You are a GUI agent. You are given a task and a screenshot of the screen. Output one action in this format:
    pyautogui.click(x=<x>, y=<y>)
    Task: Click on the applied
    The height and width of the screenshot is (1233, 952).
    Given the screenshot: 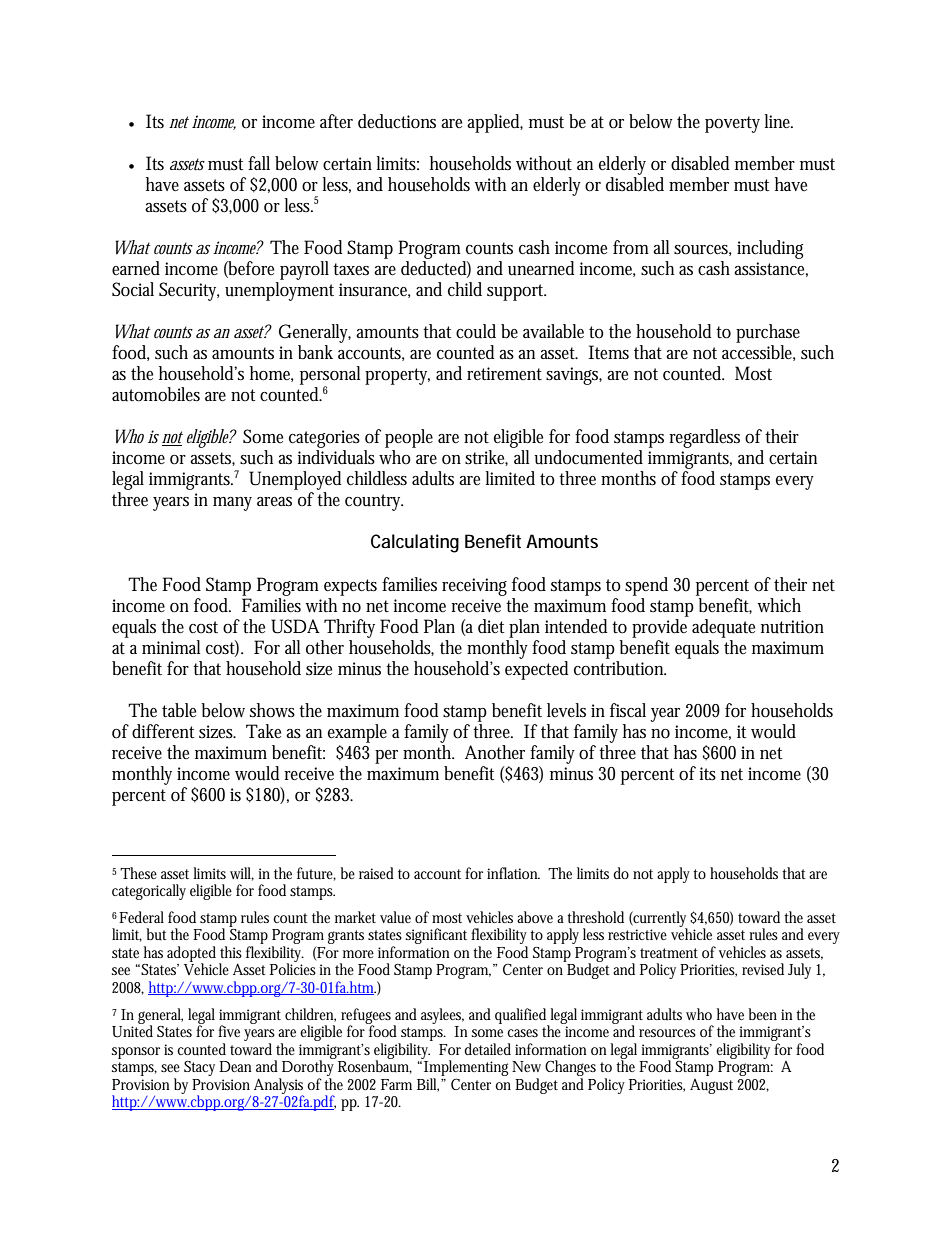 What is the action you would take?
    pyautogui.click(x=495, y=123)
